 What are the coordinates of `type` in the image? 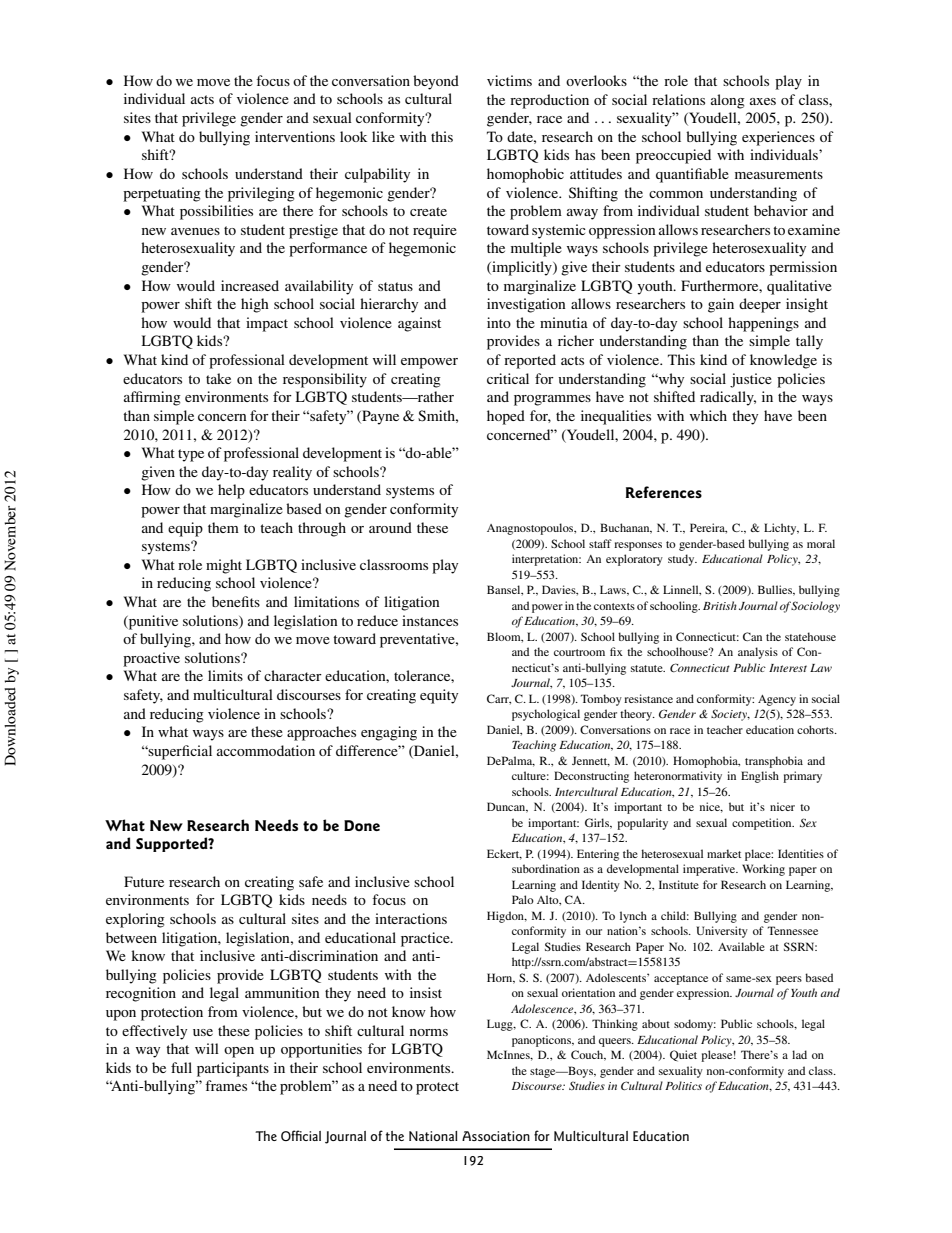 It's located at (191, 455).
